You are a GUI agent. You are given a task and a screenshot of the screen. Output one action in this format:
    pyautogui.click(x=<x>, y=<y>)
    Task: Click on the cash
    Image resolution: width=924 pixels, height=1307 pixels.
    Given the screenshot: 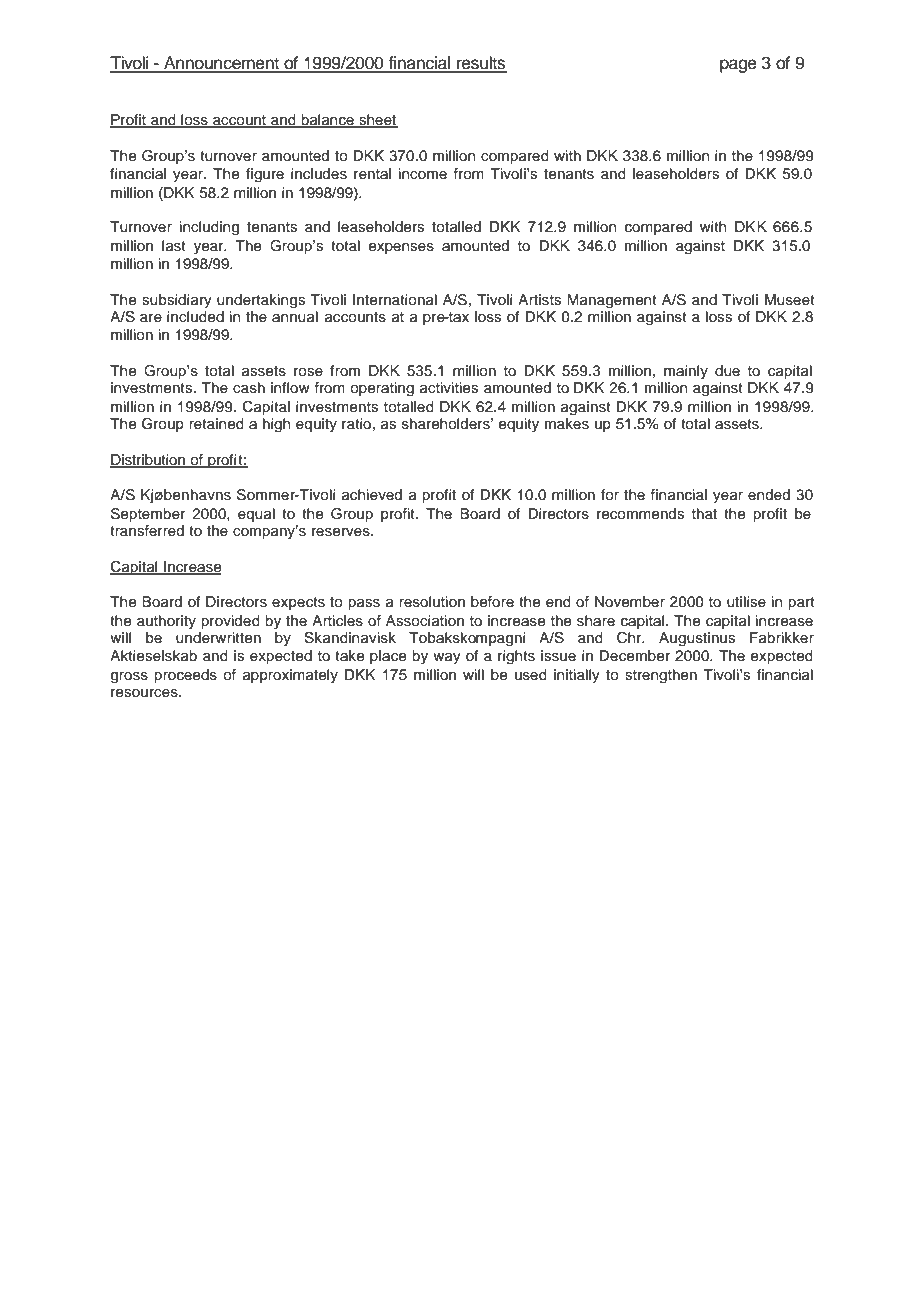 What is the action you would take?
    pyautogui.click(x=249, y=388)
